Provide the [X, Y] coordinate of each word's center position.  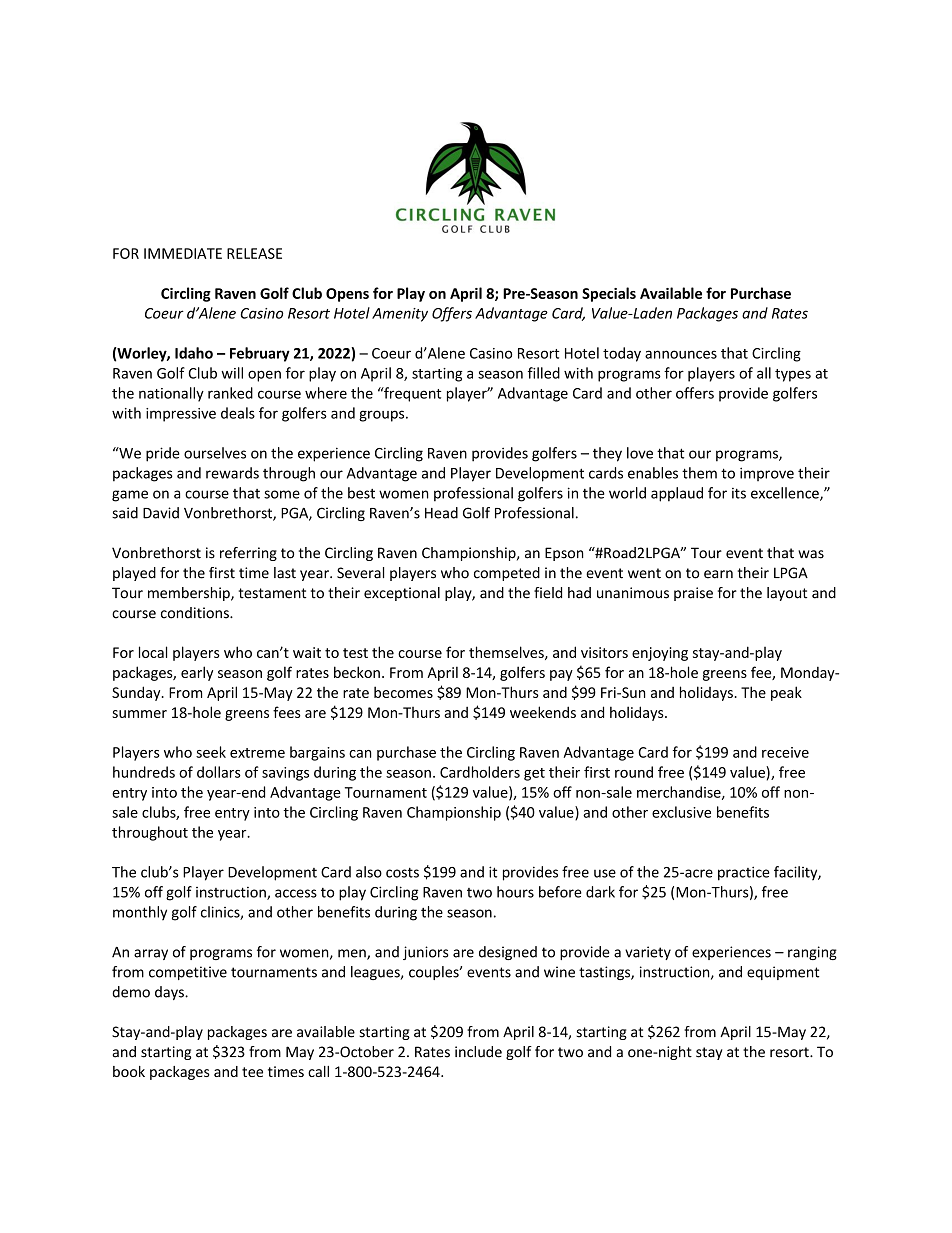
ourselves [215, 453]
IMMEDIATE [183, 253]
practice [744, 873]
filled [544, 373]
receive [785, 752]
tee [252, 1072]
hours [515, 892]
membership [190, 594]
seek [211, 752]
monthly [140, 913]
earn [718, 574]
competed [507, 574]
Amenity [400, 315]
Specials [609, 294]
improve [767, 474]
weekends [543, 712]
